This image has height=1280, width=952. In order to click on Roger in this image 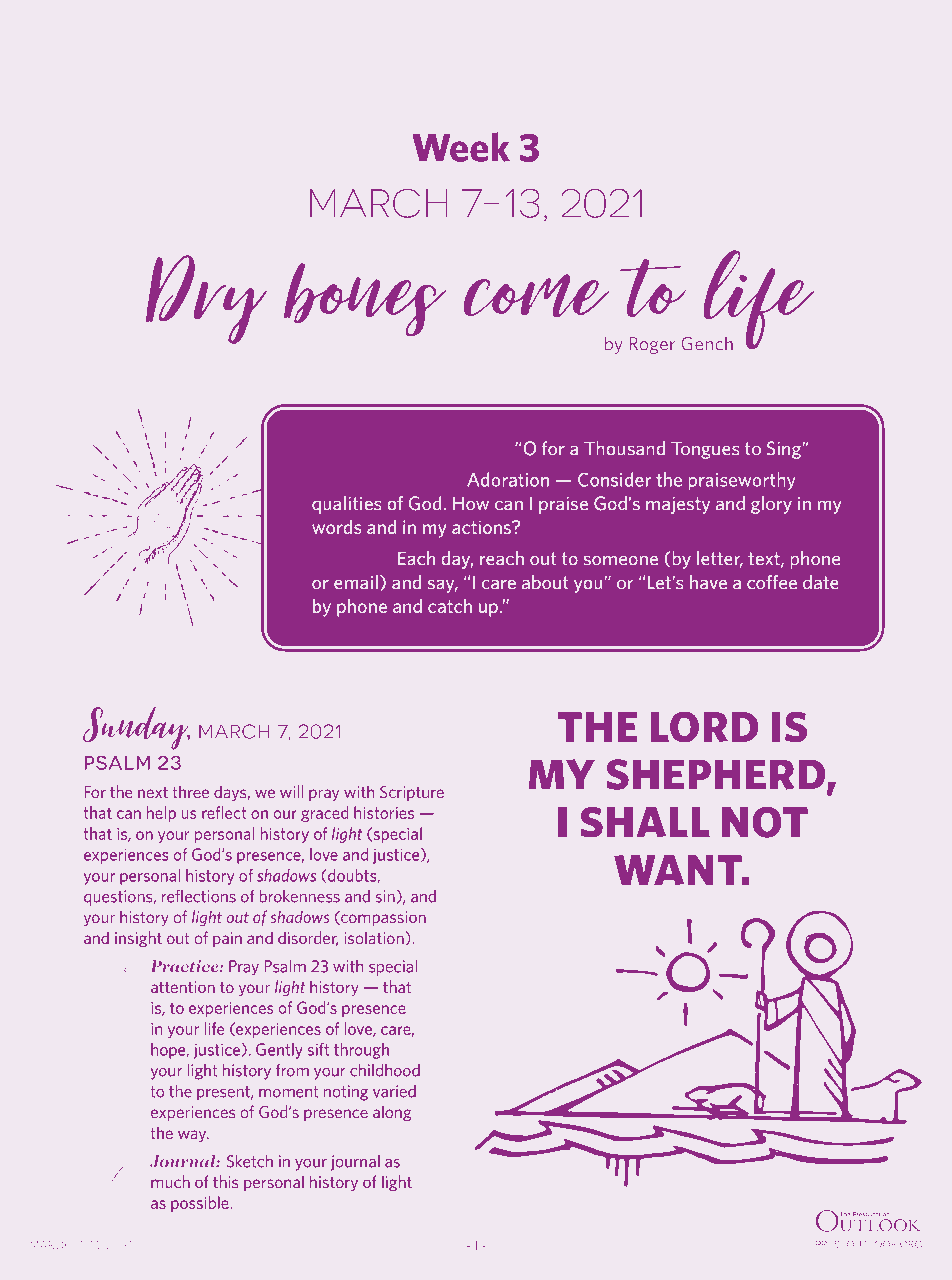, I will do `click(652, 345)`.
